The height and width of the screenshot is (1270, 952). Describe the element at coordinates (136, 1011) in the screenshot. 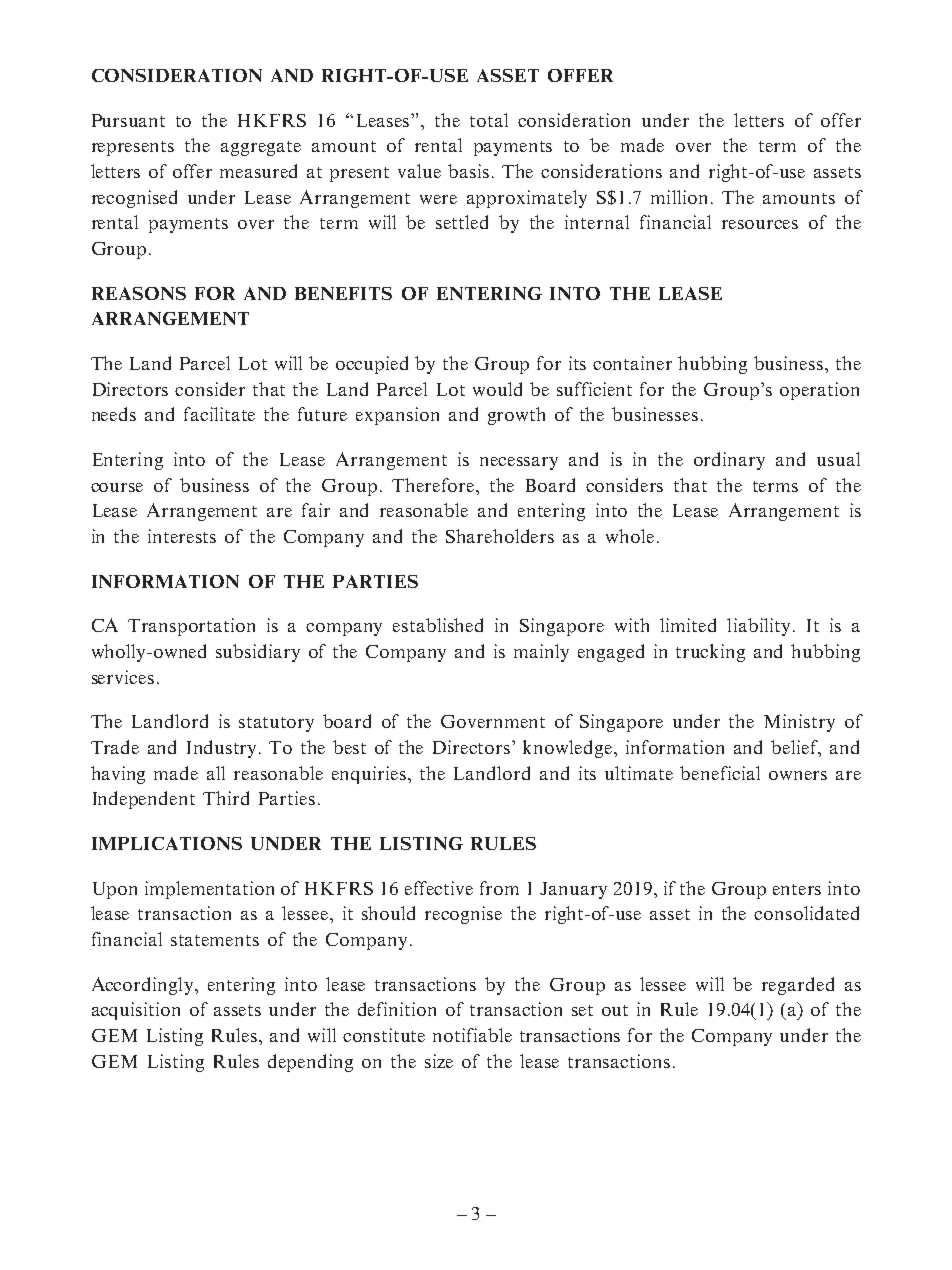

I see `acquisition` at that location.
